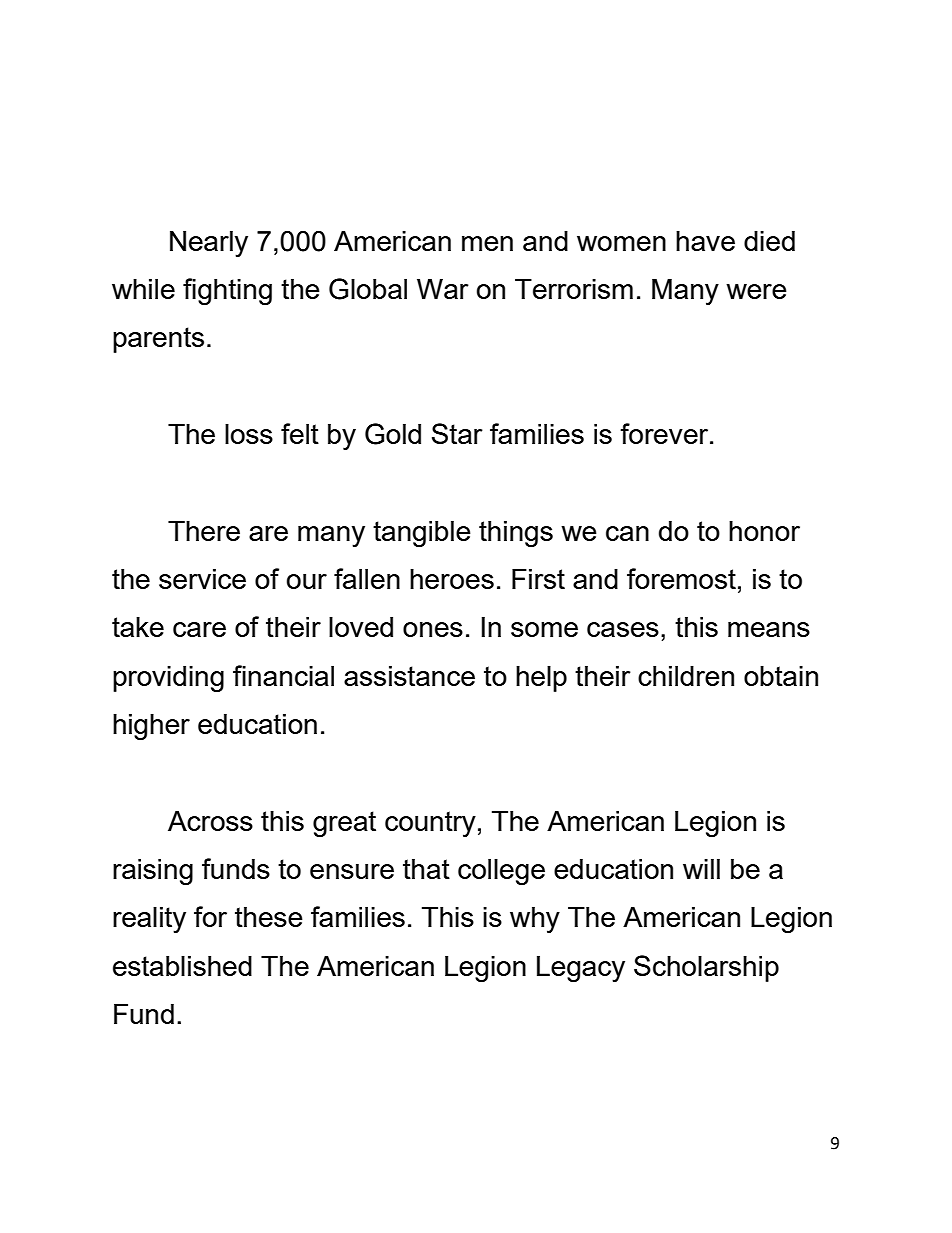  What do you see at coordinates (705, 241) in the screenshot?
I see `have` at bounding box center [705, 241].
